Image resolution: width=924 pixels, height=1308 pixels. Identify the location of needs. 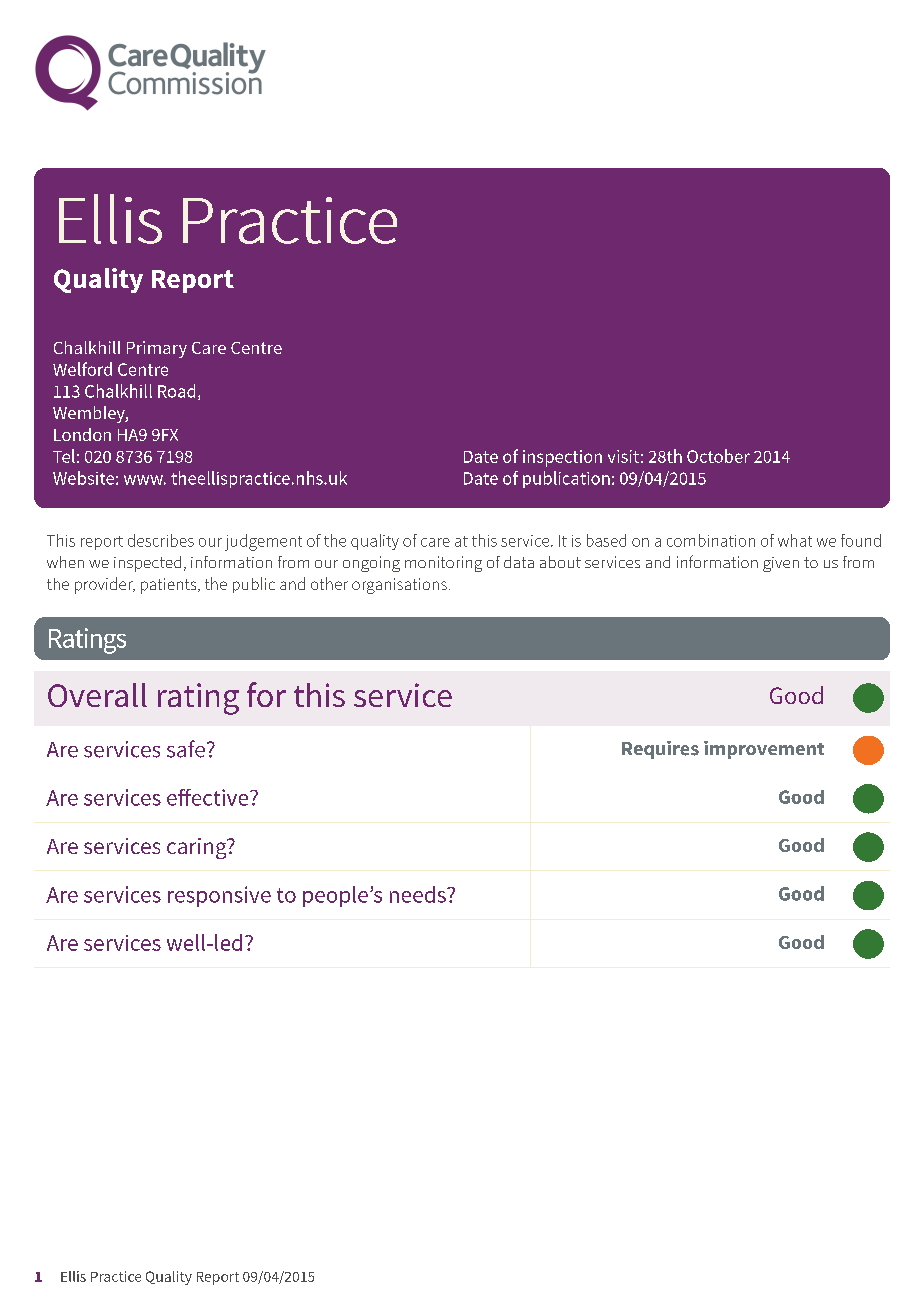
(419, 894).
